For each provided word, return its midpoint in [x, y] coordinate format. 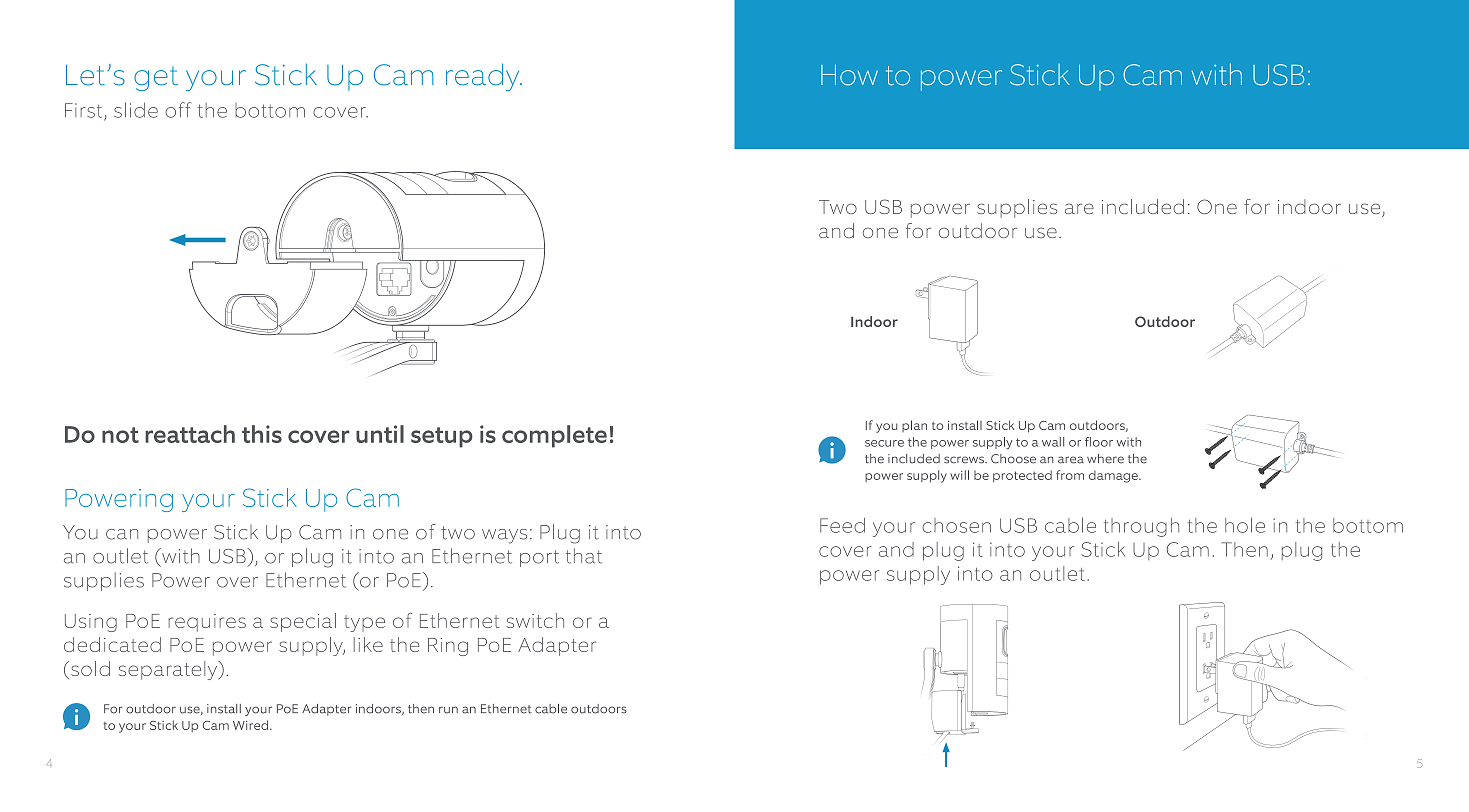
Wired [252, 725]
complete [554, 436]
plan [914, 426]
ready [484, 77]
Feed [842, 525]
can [122, 534]
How [849, 75]
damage [1114, 476]
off [178, 110]
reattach [190, 434]
